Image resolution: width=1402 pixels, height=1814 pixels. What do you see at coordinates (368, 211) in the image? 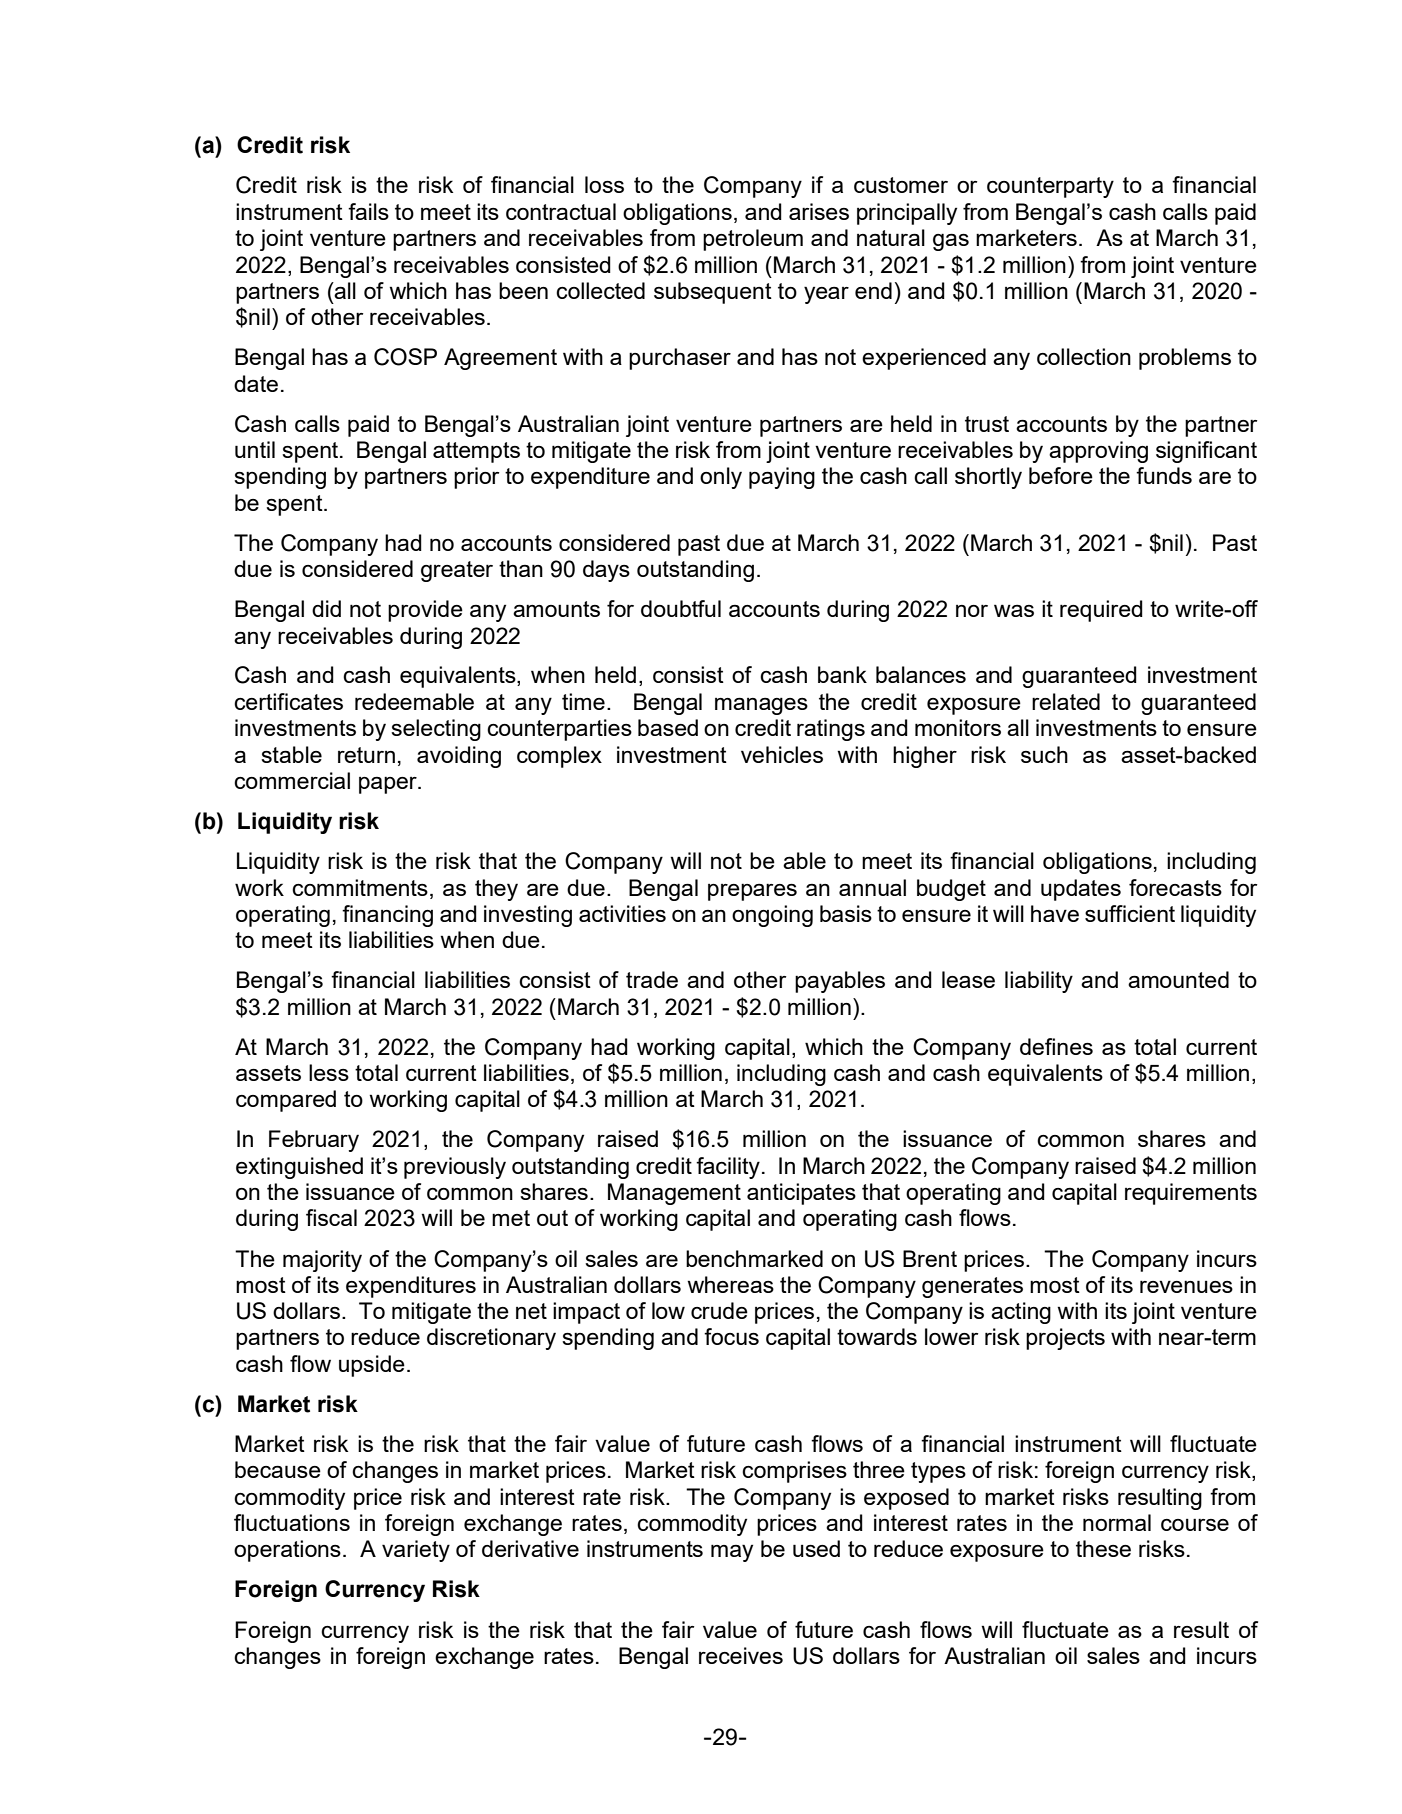
I see `fails` at bounding box center [368, 211].
